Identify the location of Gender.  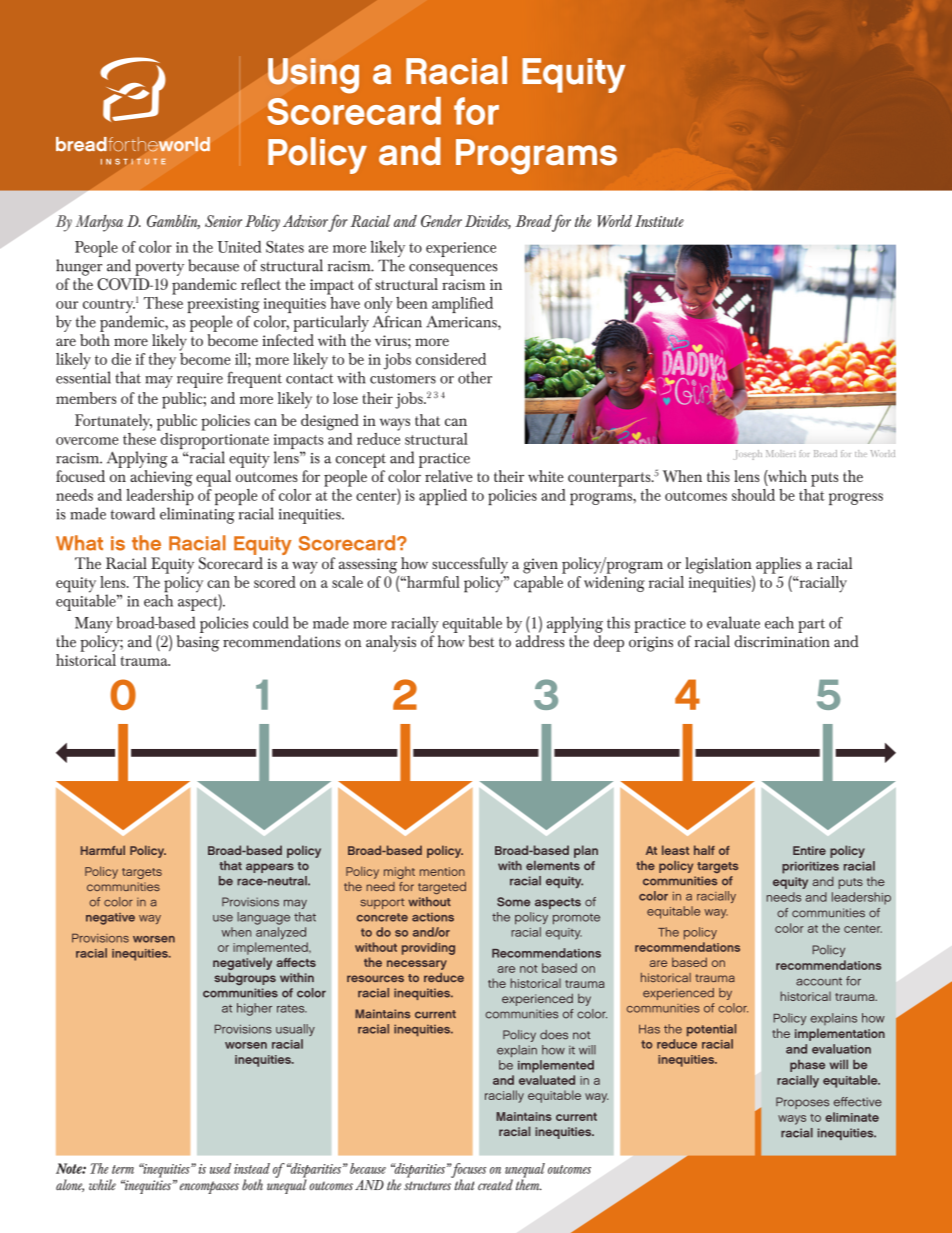
(441, 221).
